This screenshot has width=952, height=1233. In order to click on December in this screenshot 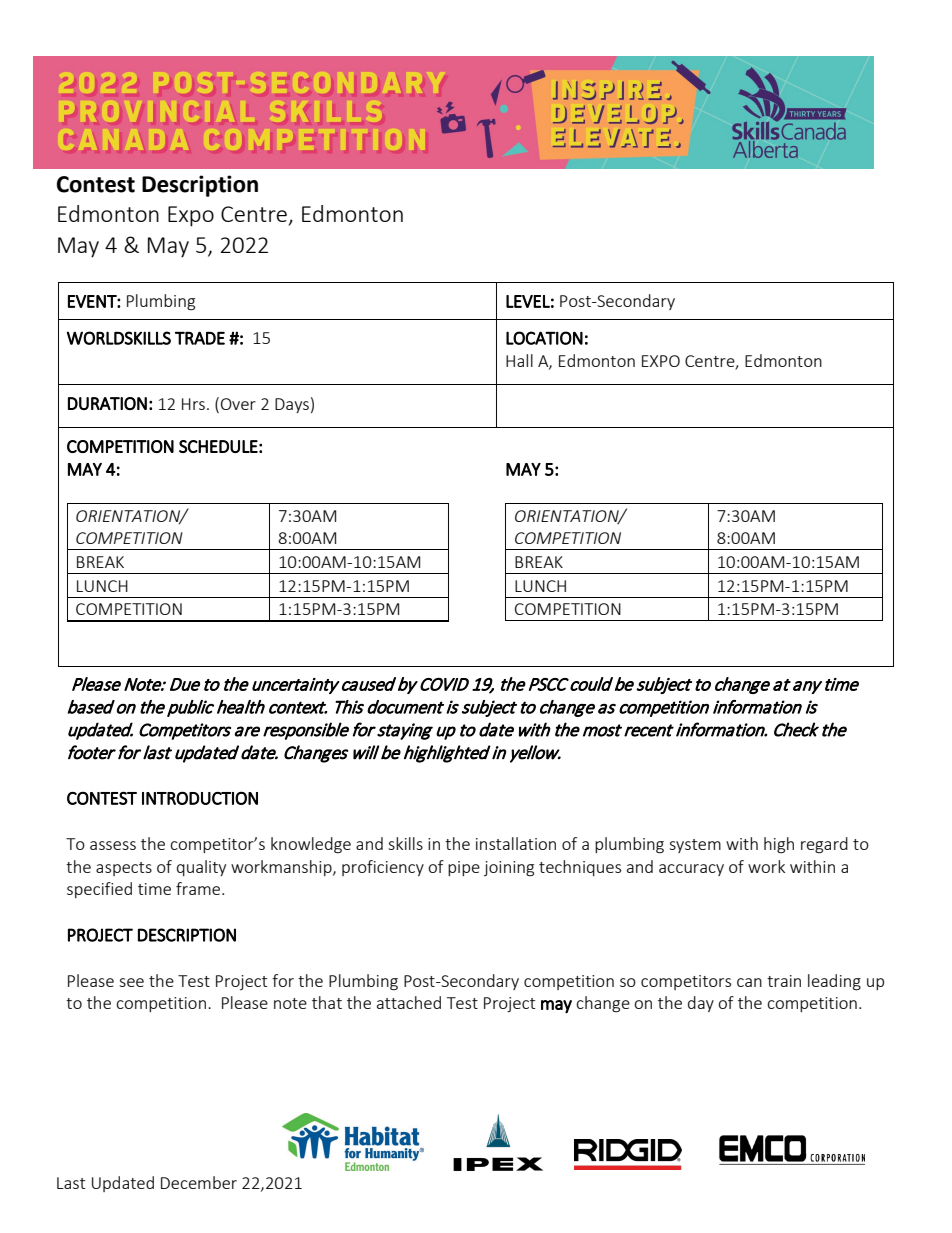, I will do `click(199, 1182)`.
